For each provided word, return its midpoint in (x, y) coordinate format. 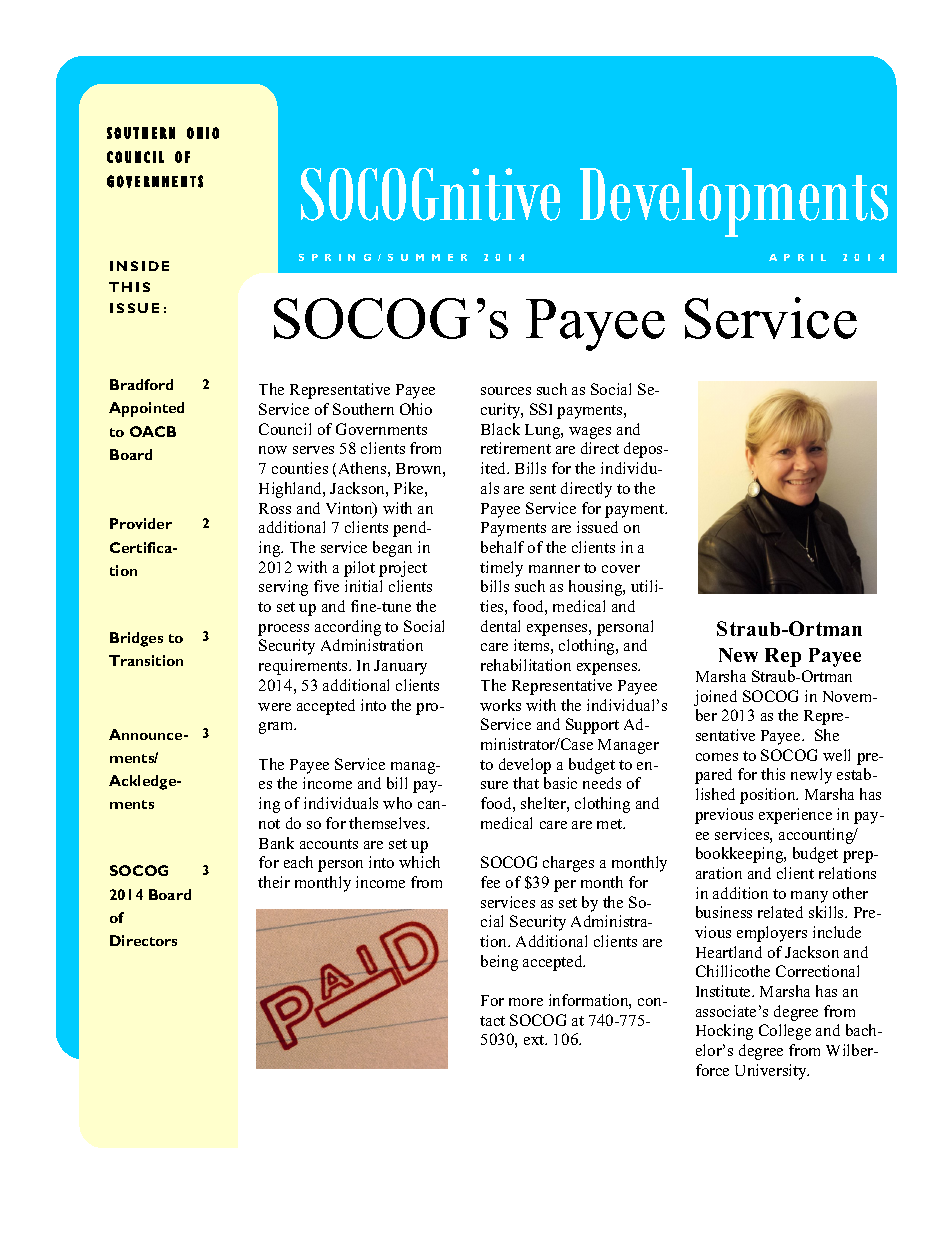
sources (506, 391)
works (500, 705)
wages (590, 433)
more (526, 1002)
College (785, 1032)
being (499, 963)
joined (715, 698)
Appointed (146, 409)
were (274, 707)
